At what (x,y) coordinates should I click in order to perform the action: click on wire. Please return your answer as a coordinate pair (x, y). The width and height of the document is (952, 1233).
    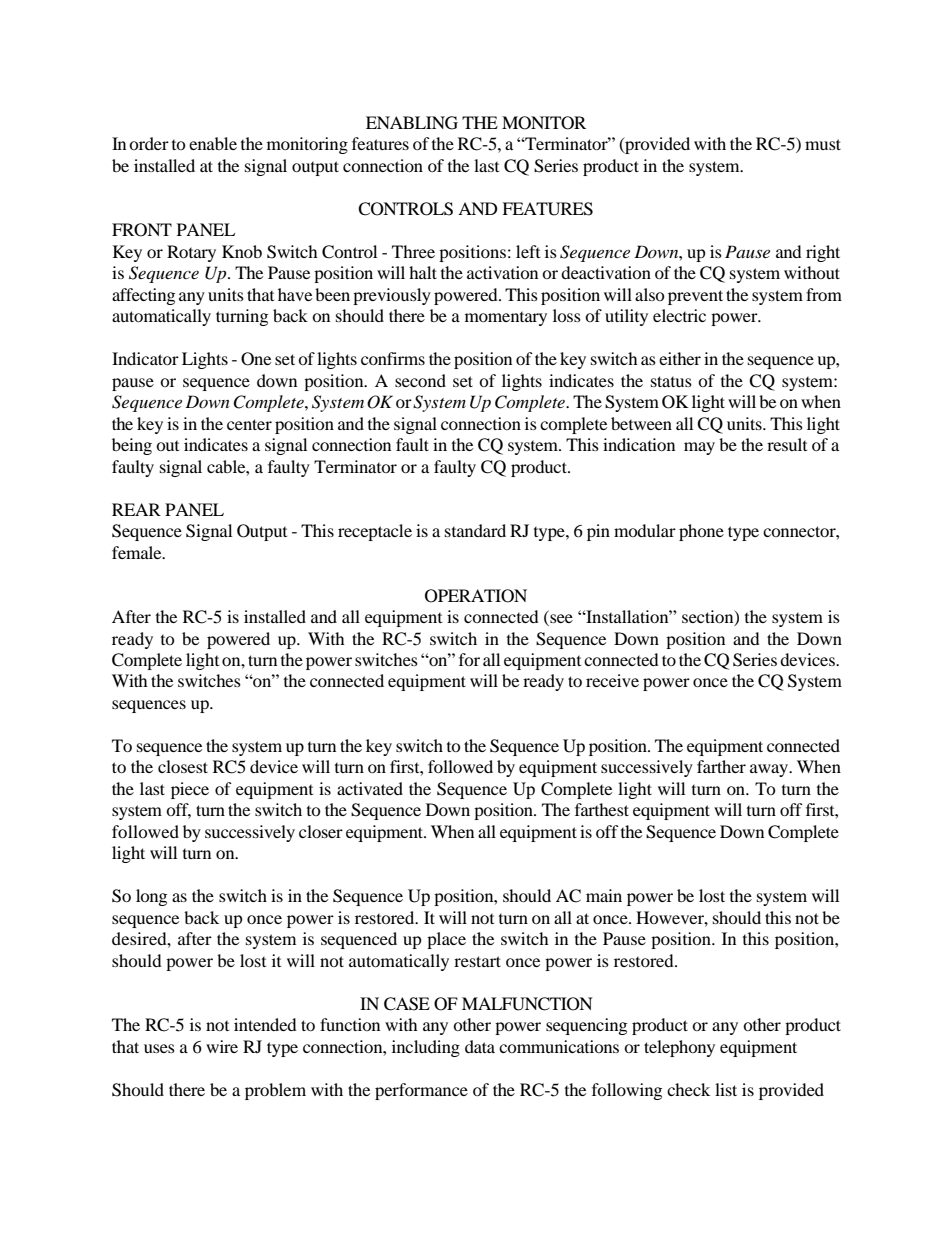
    Looking at the image, I should click on (222, 1046).
